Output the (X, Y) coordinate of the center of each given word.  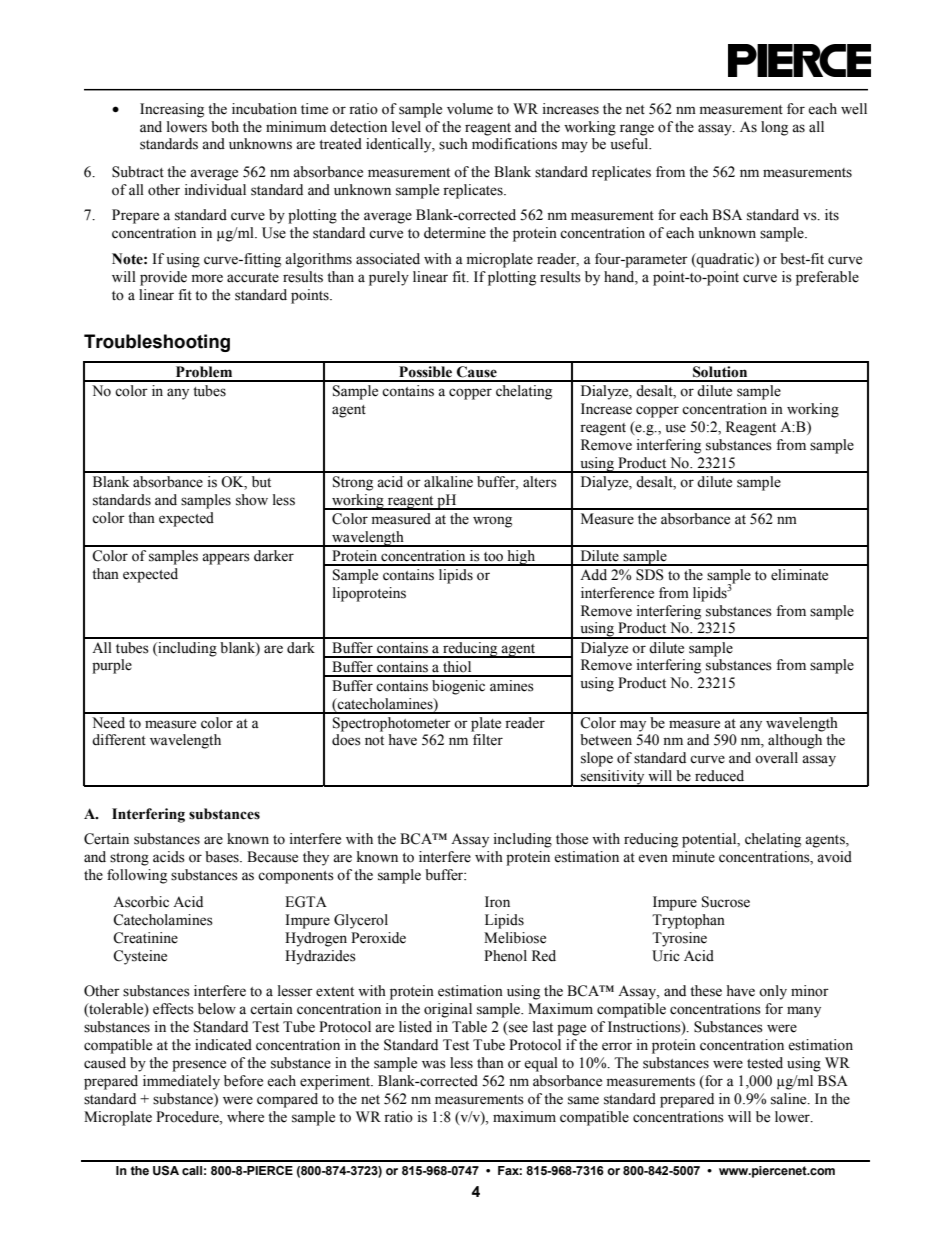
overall (776, 758)
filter (488, 740)
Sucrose (726, 902)
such (453, 144)
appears (226, 559)
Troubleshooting (157, 343)
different (119, 740)
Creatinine (145, 938)
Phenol (505, 956)
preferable (827, 278)
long (774, 128)
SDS (650, 575)
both (225, 127)
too (493, 557)
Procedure (188, 1117)
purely (389, 278)
